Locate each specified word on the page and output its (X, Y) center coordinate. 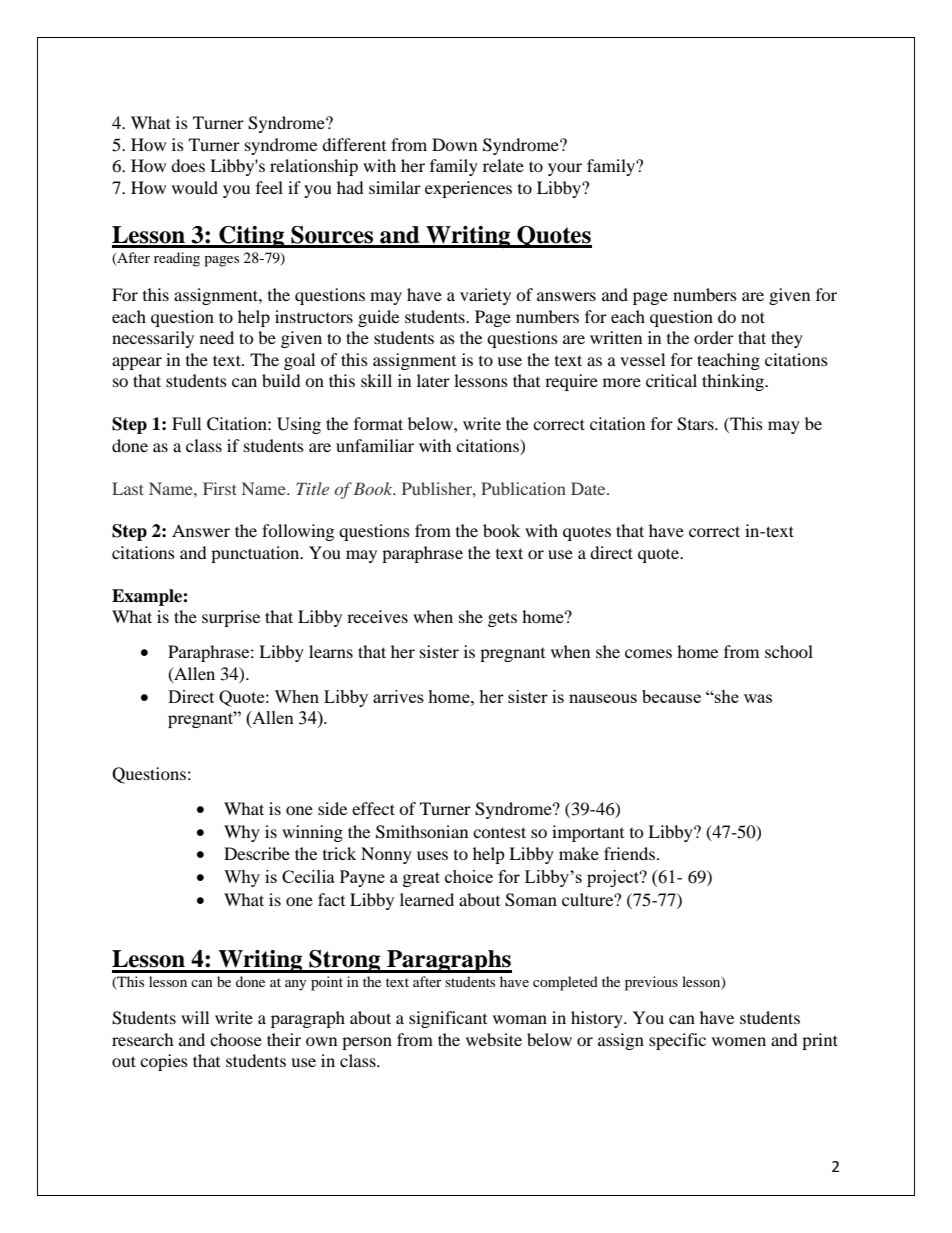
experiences (468, 189)
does (188, 165)
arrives (398, 696)
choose (236, 1039)
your (565, 169)
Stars (696, 424)
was (758, 698)
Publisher (438, 488)
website (494, 1039)
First (220, 488)
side (332, 808)
